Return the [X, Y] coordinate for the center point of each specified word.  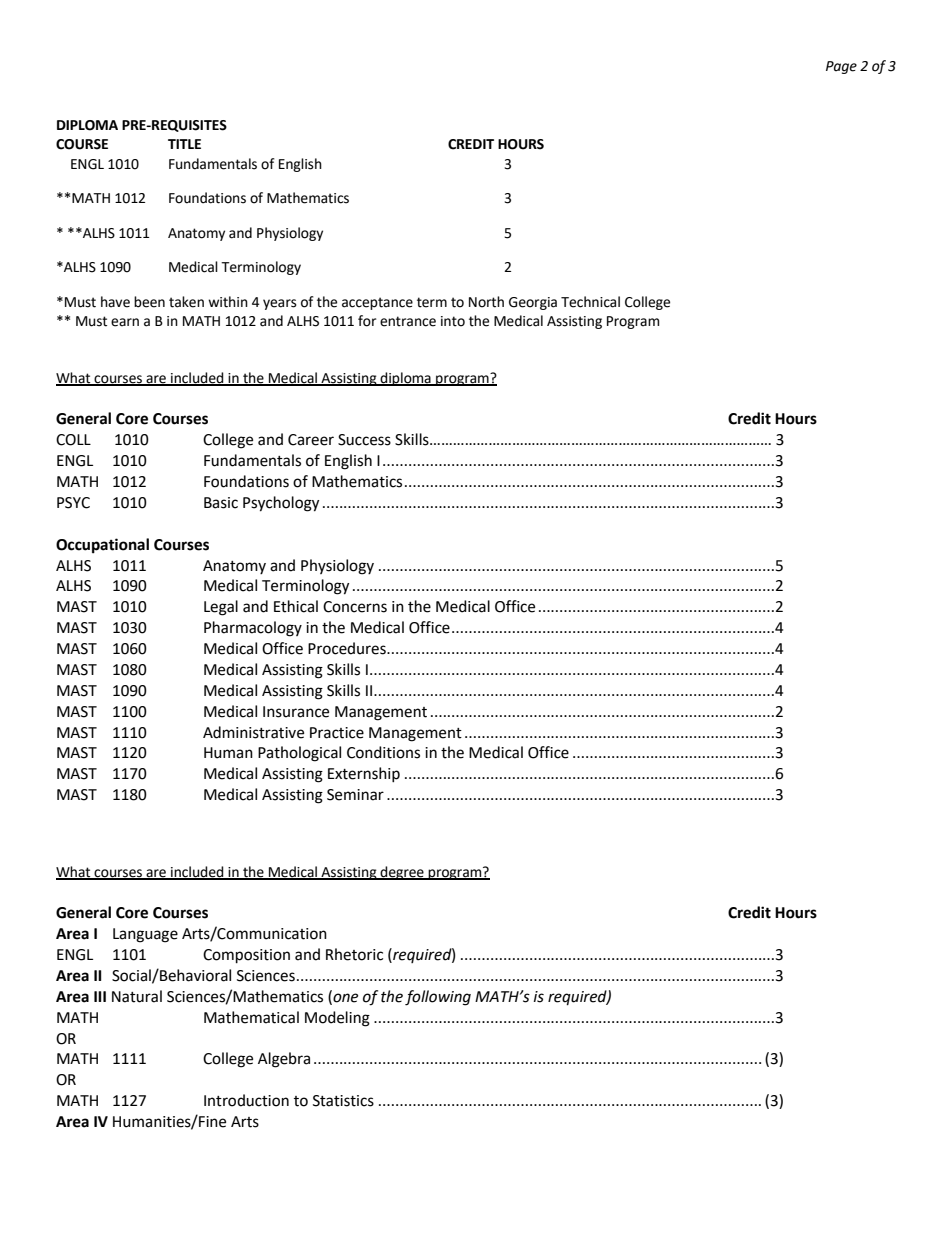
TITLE [184, 144]
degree [402, 873]
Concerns [355, 607]
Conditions [383, 752]
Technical [590, 302]
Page [841, 67]
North [486, 302]
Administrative [253, 732]
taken [186, 302]
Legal [221, 608]
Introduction [246, 1100]
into [453, 321]
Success [364, 440]
